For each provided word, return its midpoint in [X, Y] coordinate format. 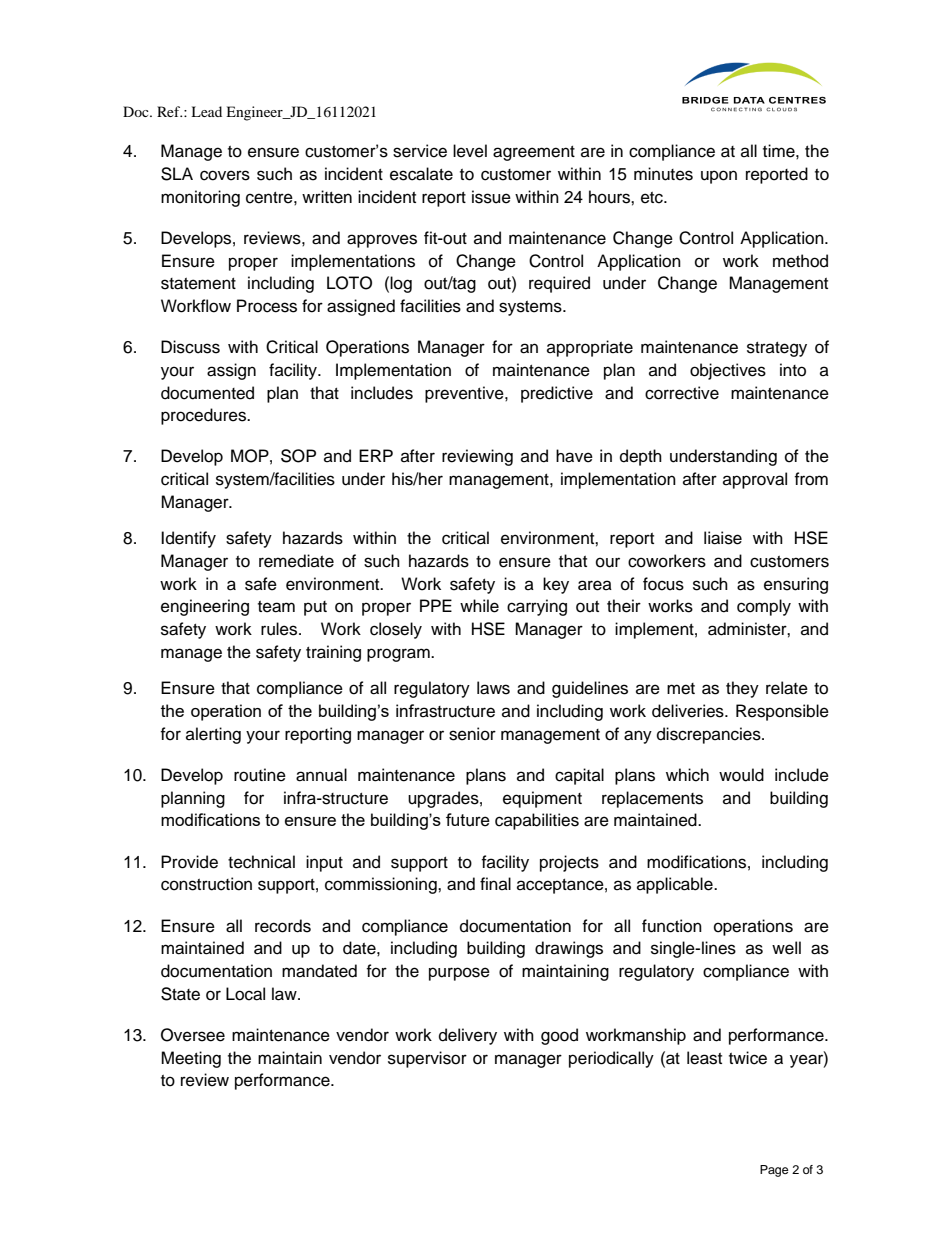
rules [280, 629]
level [470, 151]
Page [774, 1171]
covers [225, 175]
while [479, 606]
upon [719, 177]
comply [764, 607]
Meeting [191, 1059]
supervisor [427, 1059]
